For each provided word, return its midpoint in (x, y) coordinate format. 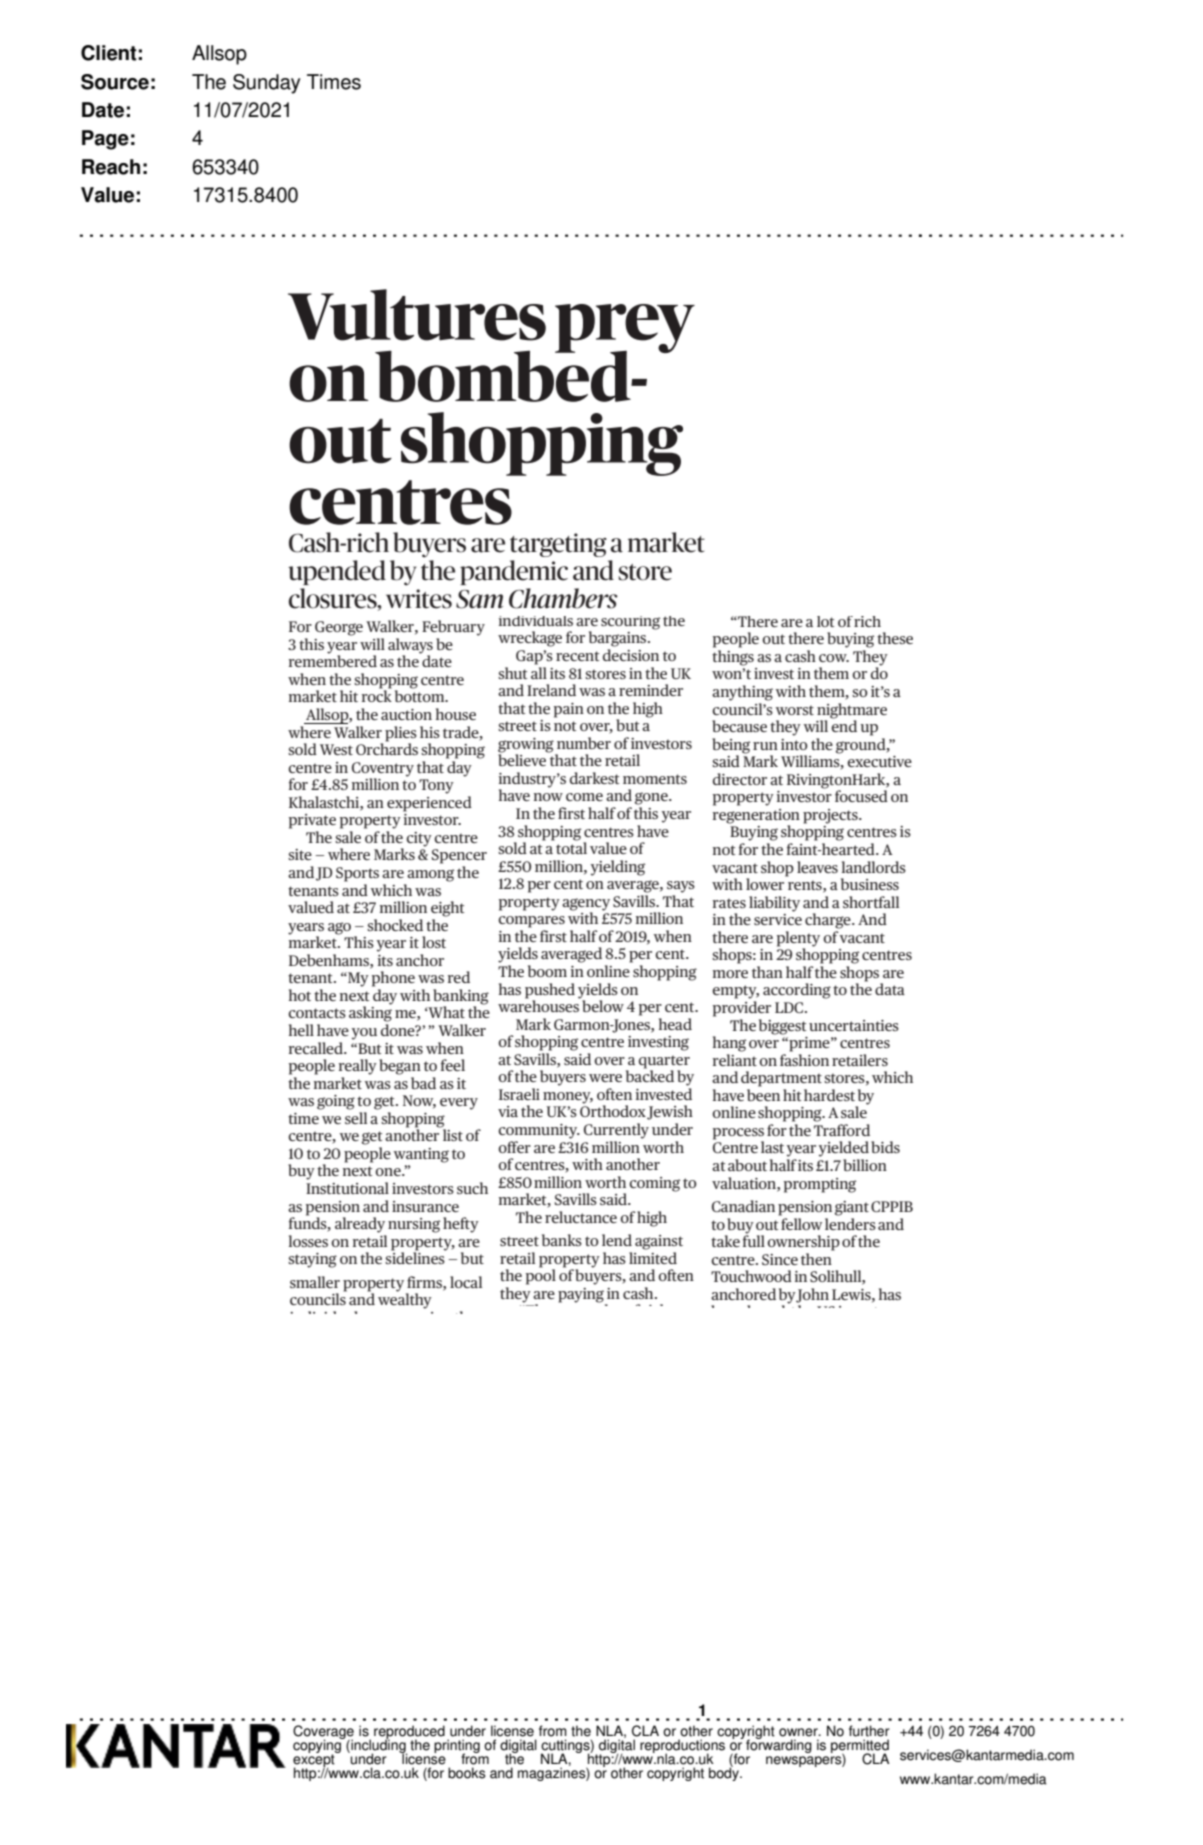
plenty (798, 940)
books (467, 1773)
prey (625, 330)
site (300, 854)
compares (531, 922)
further (869, 1731)
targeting (558, 545)
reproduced (409, 1733)
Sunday (266, 84)
